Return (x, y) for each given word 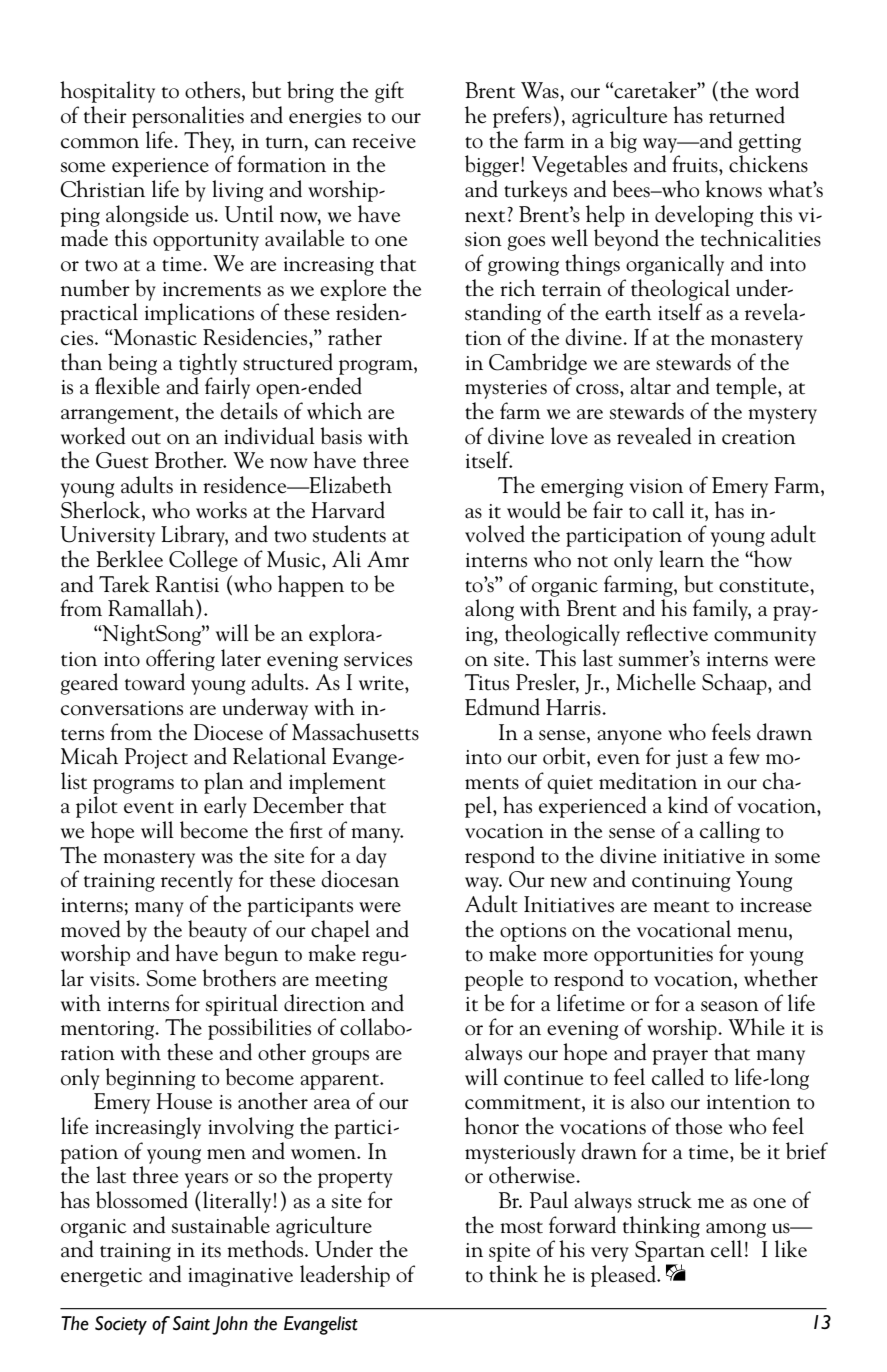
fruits (696, 164)
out (146, 439)
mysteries (506, 389)
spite (509, 1252)
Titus (487, 682)
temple (747, 388)
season (730, 1006)
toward (155, 682)
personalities (188, 117)
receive (384, 141)
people (494, 980)
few (744, 756)
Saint (191, 1323)
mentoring (108, 1030)
